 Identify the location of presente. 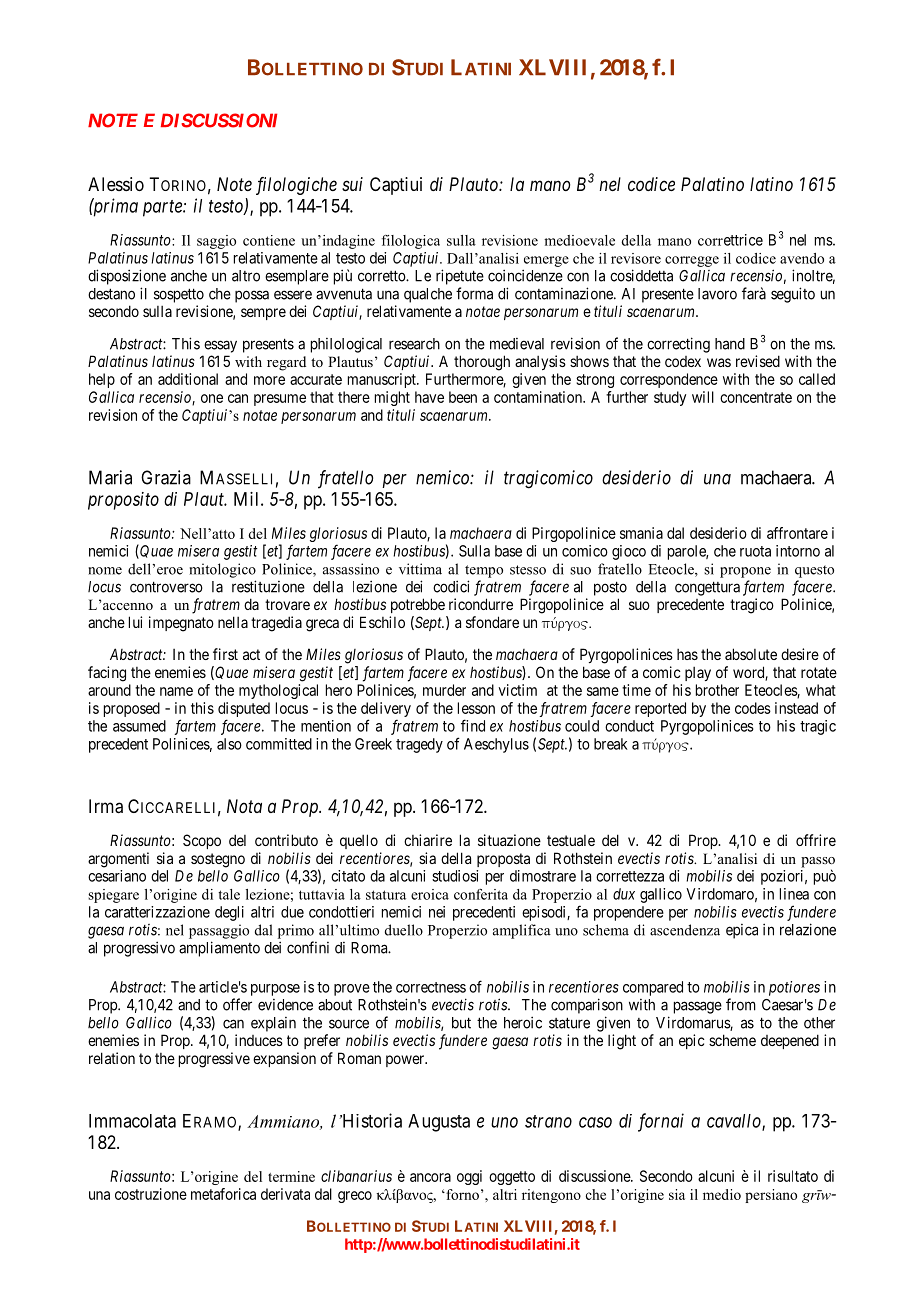
(668, 295).
